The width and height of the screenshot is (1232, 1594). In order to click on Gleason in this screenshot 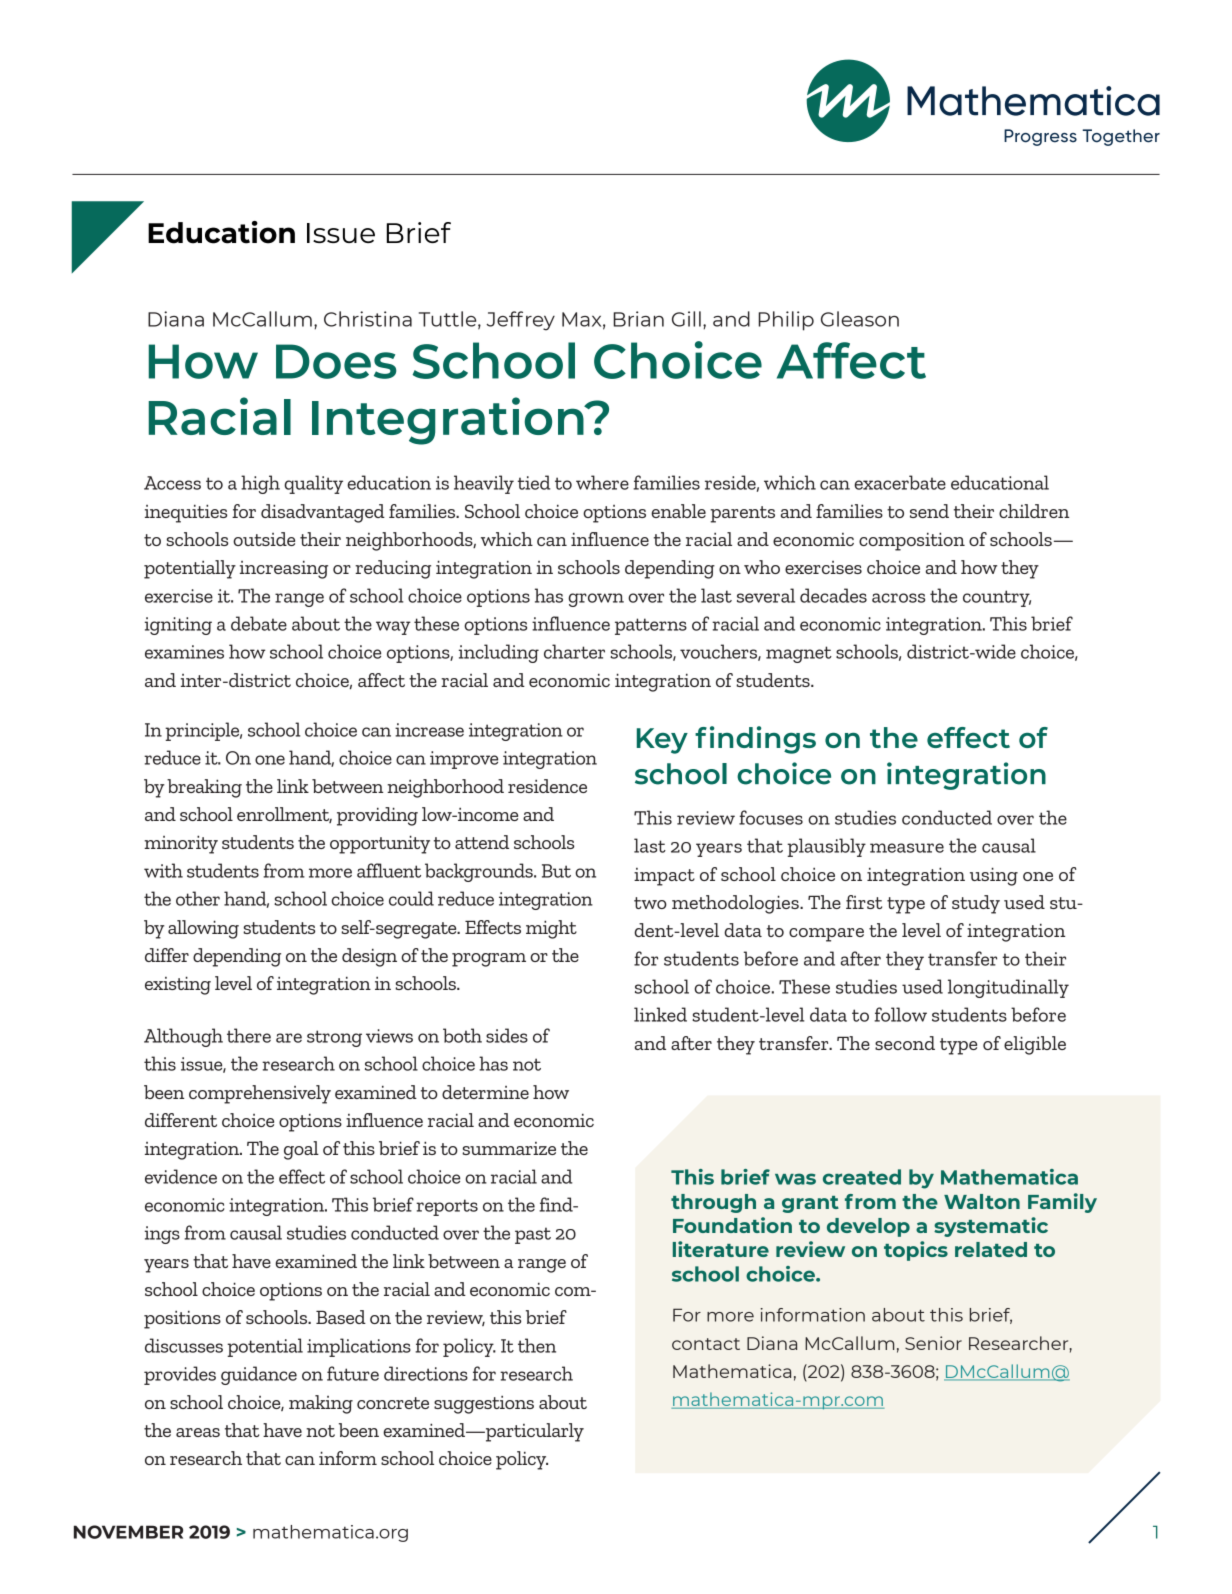, I will do `click(860, 319)`.
